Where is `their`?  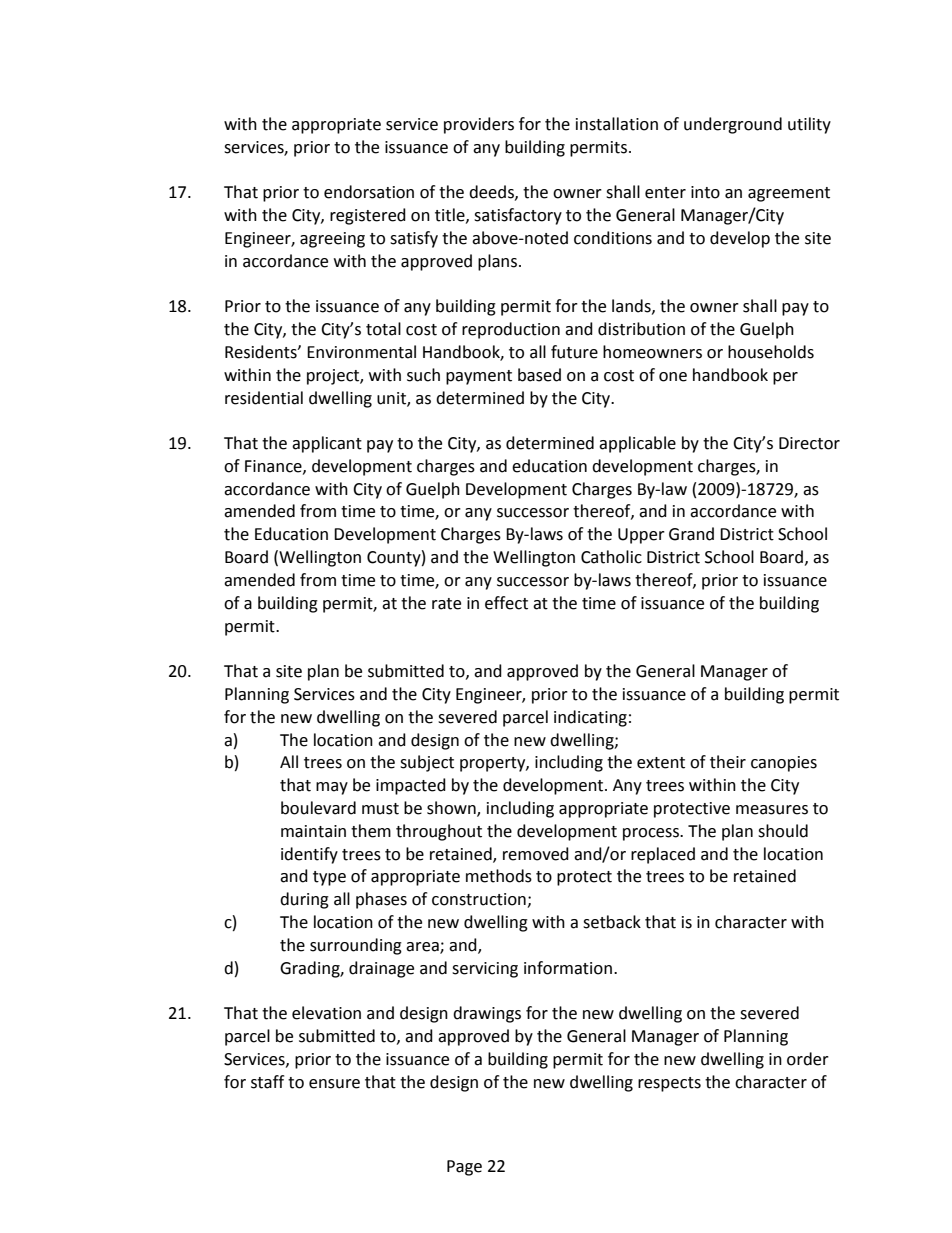
their is located at coordinates (728, 762).
